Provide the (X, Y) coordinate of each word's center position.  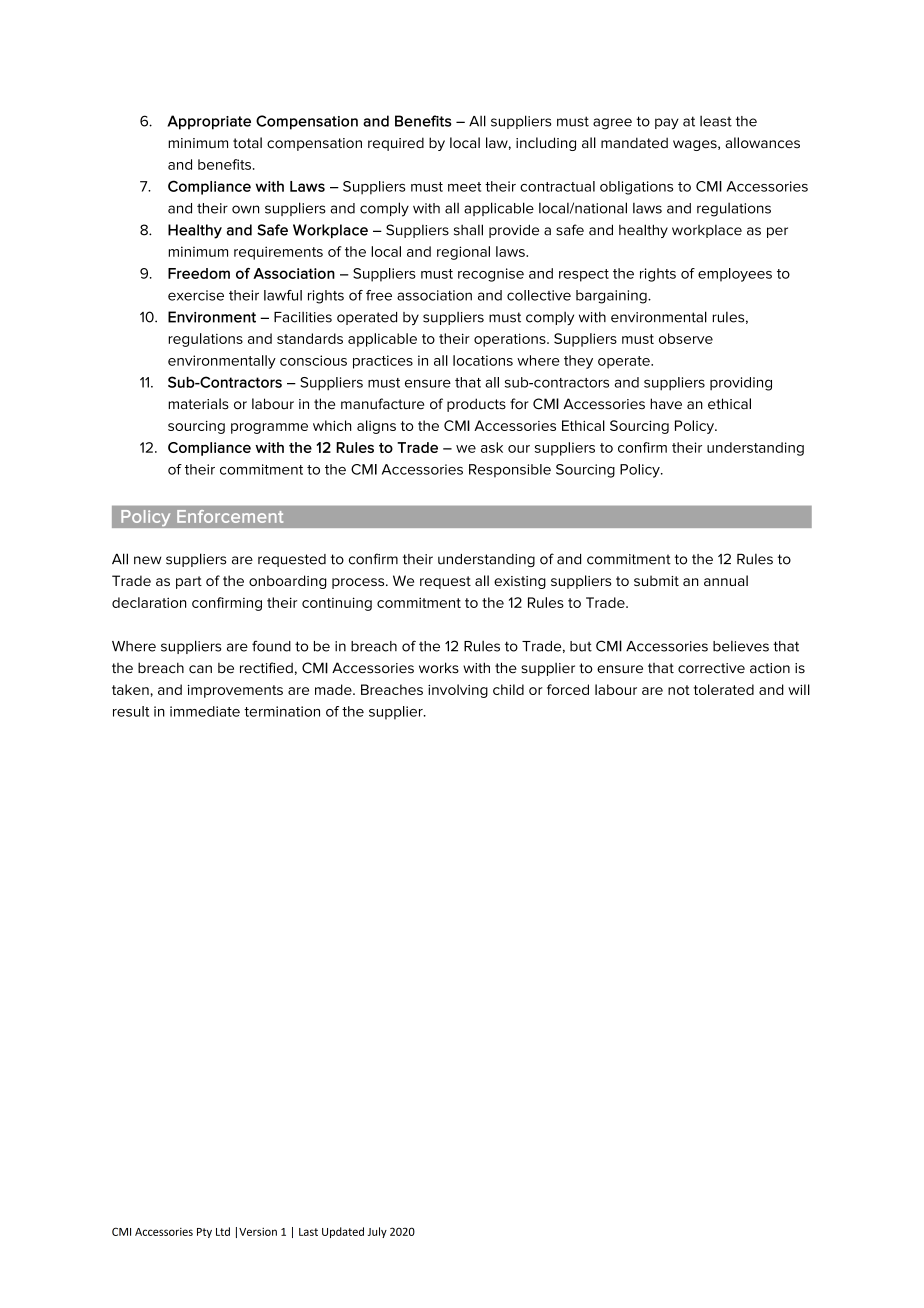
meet (464, 187)
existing (520, 582)
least (716, 121)
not (679, 690)
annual (726, 580)
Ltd (223, 1231)
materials (198, 404)
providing (741, 384)
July (377, 1232)
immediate (205, 711)
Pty (204, 1233)
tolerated (724, 689)
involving (458, 691)
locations (483, 360)
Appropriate (209, 122)
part (189, 582)
